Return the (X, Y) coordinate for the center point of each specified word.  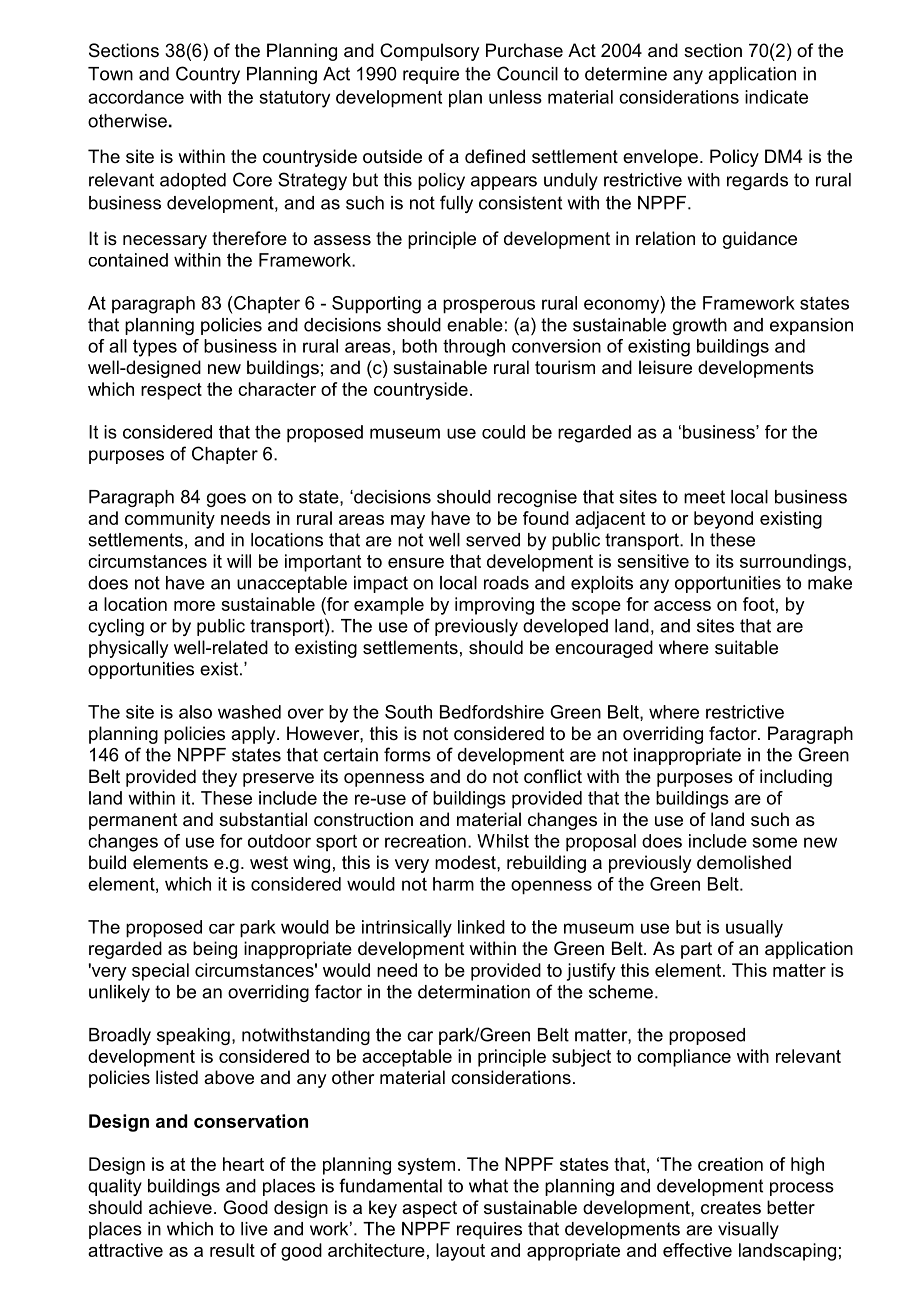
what (488, 1186)
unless (515, 97)
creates (731, 1207)
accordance (136, 97)
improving (494, 606)
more (194, 606)
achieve (180, 1207)
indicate (776, 97)
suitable (746, 647)
